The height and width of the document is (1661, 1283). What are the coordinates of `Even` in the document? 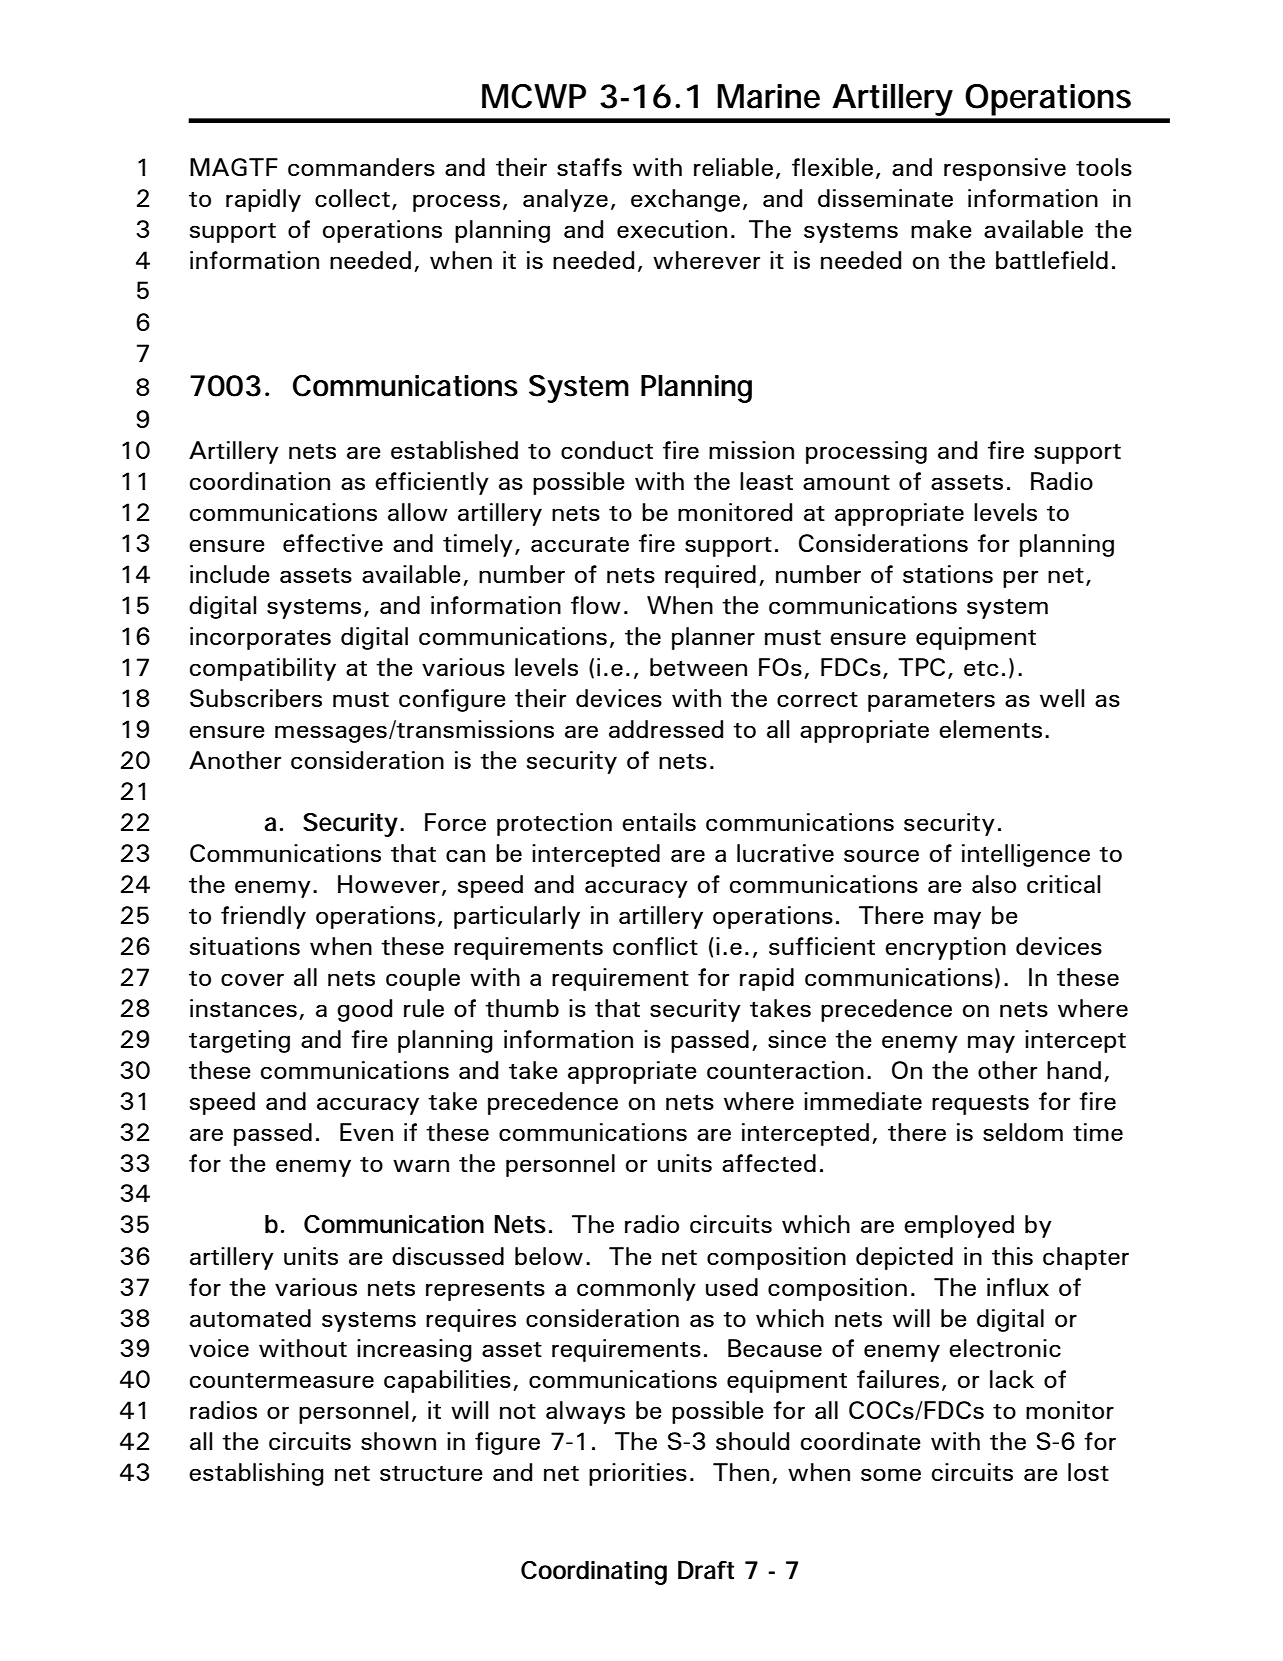 It's located at (366, 1132).
